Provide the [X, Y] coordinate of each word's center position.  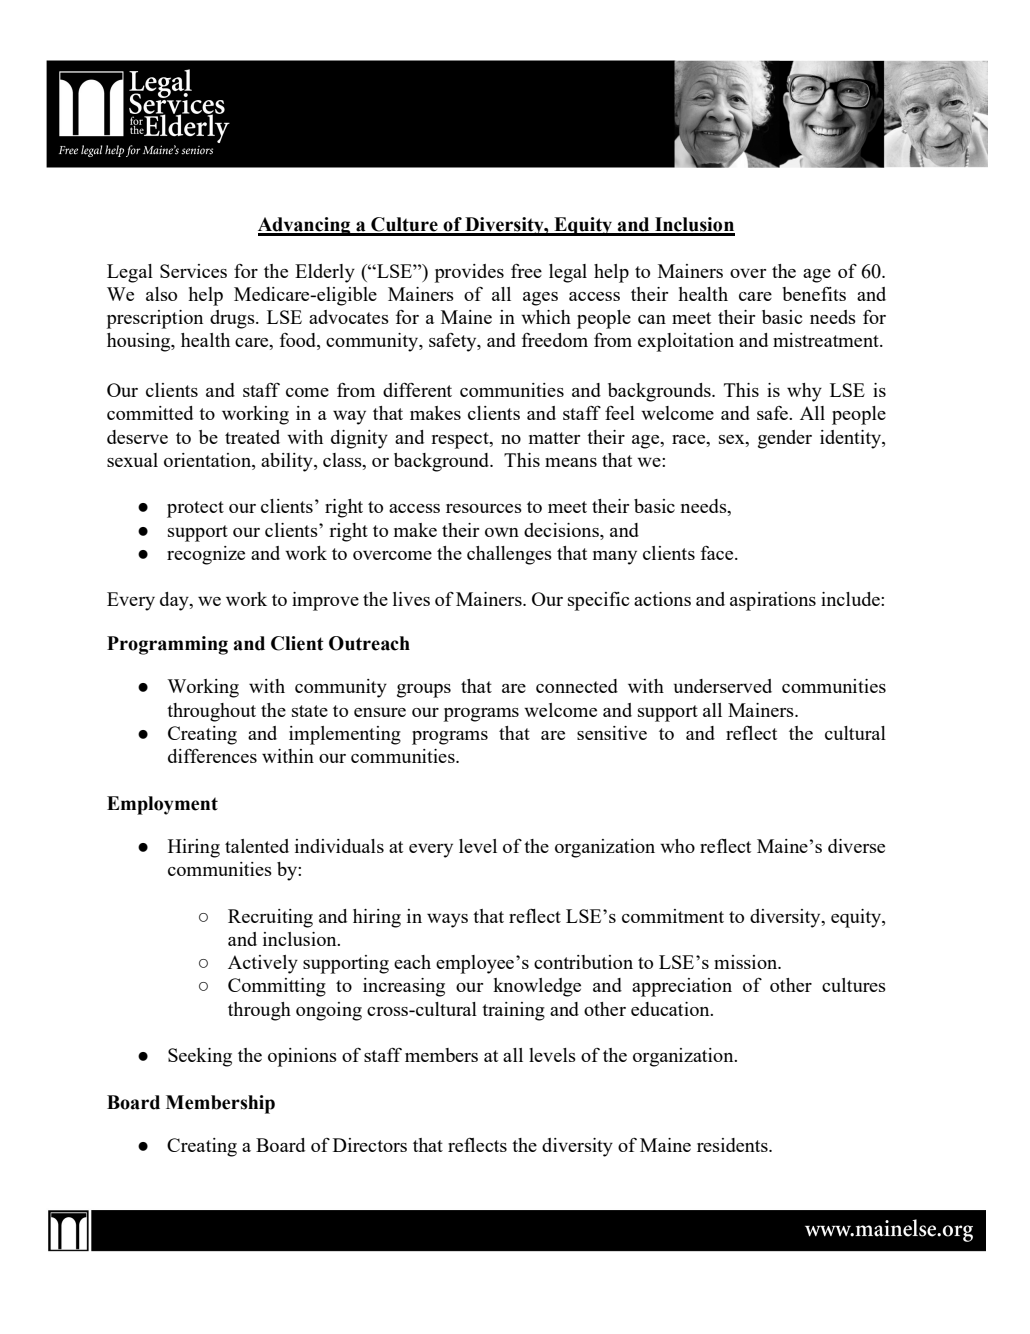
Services [193, 271]
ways [447, 921]
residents [733, 1145]
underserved [723, 686]
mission [747, 962]
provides [469, 273]
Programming [167, 645]
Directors [370, 1145]
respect [461, 440]
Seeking [200, 1057]
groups [424, 691]
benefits [814, 294]
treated [252, 437]
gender [785, 439]
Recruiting [270, 918]
